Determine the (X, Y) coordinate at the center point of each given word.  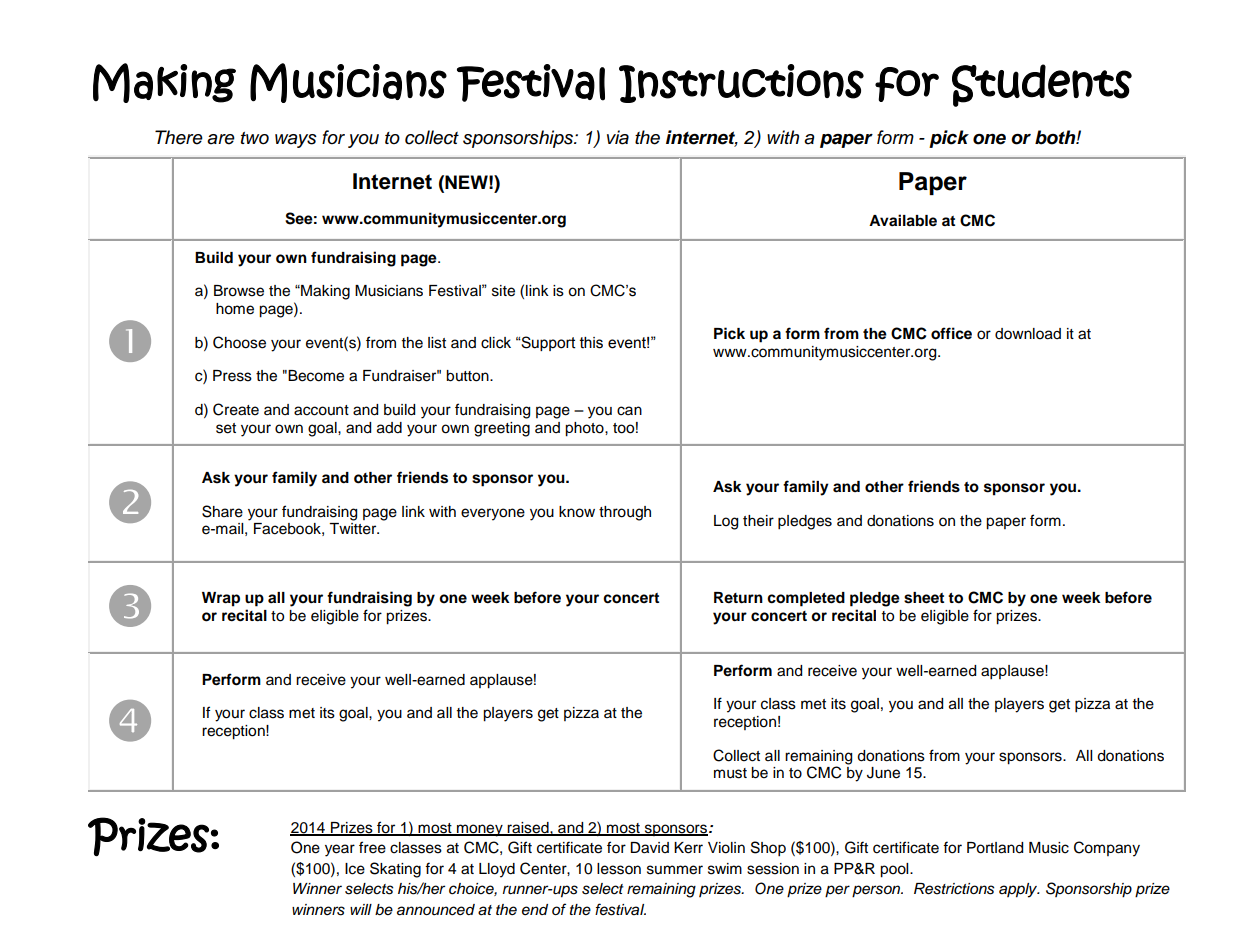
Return (738, 598)
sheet (924, 598)
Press (232, 376)
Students (1042, 85)
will (361, 909)
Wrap (221, 599)
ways (296, 141)
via (618, 137)
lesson (619, 869)
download (1028, 334)
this (591, 343)
